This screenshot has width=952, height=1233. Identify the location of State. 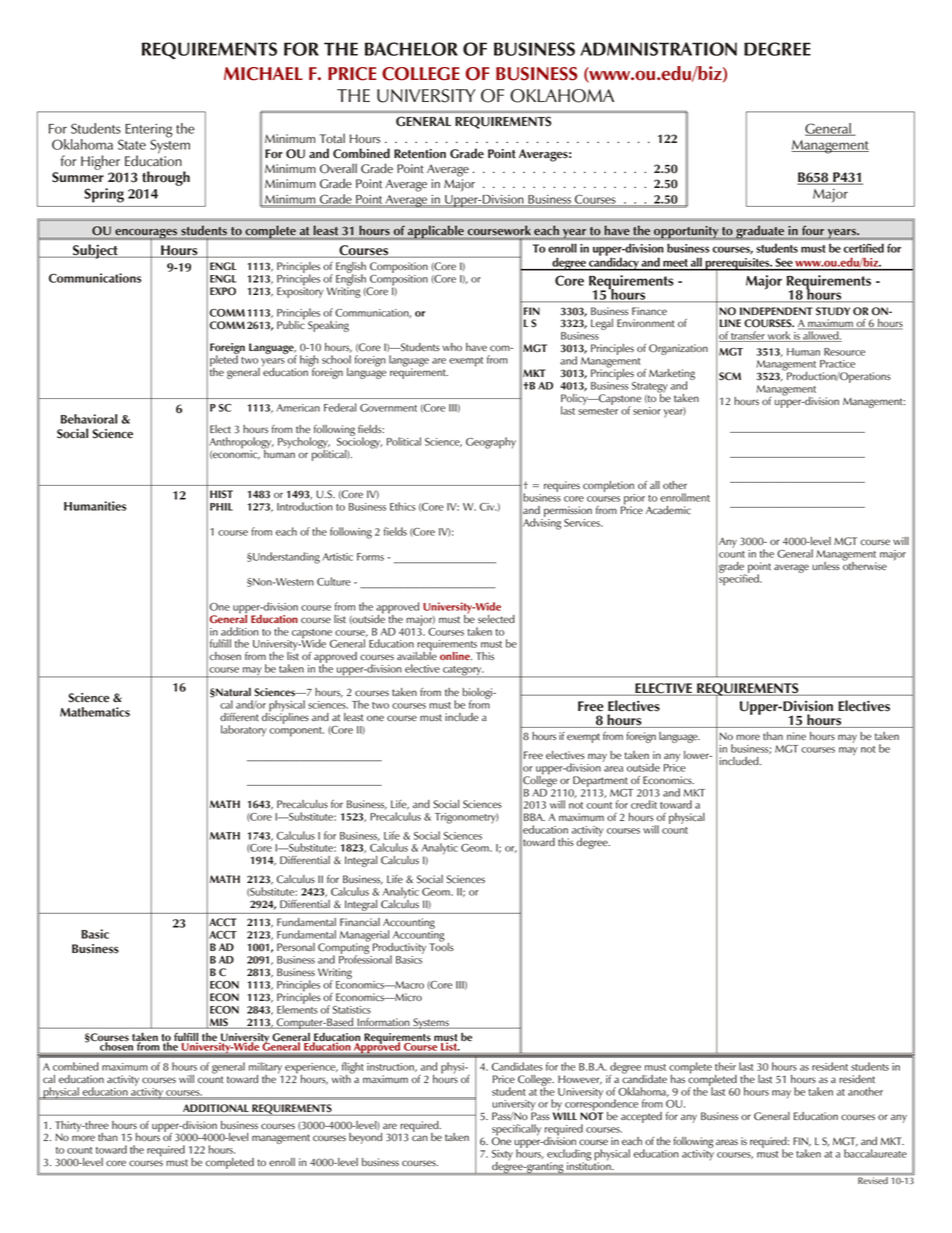
(132, 144).
